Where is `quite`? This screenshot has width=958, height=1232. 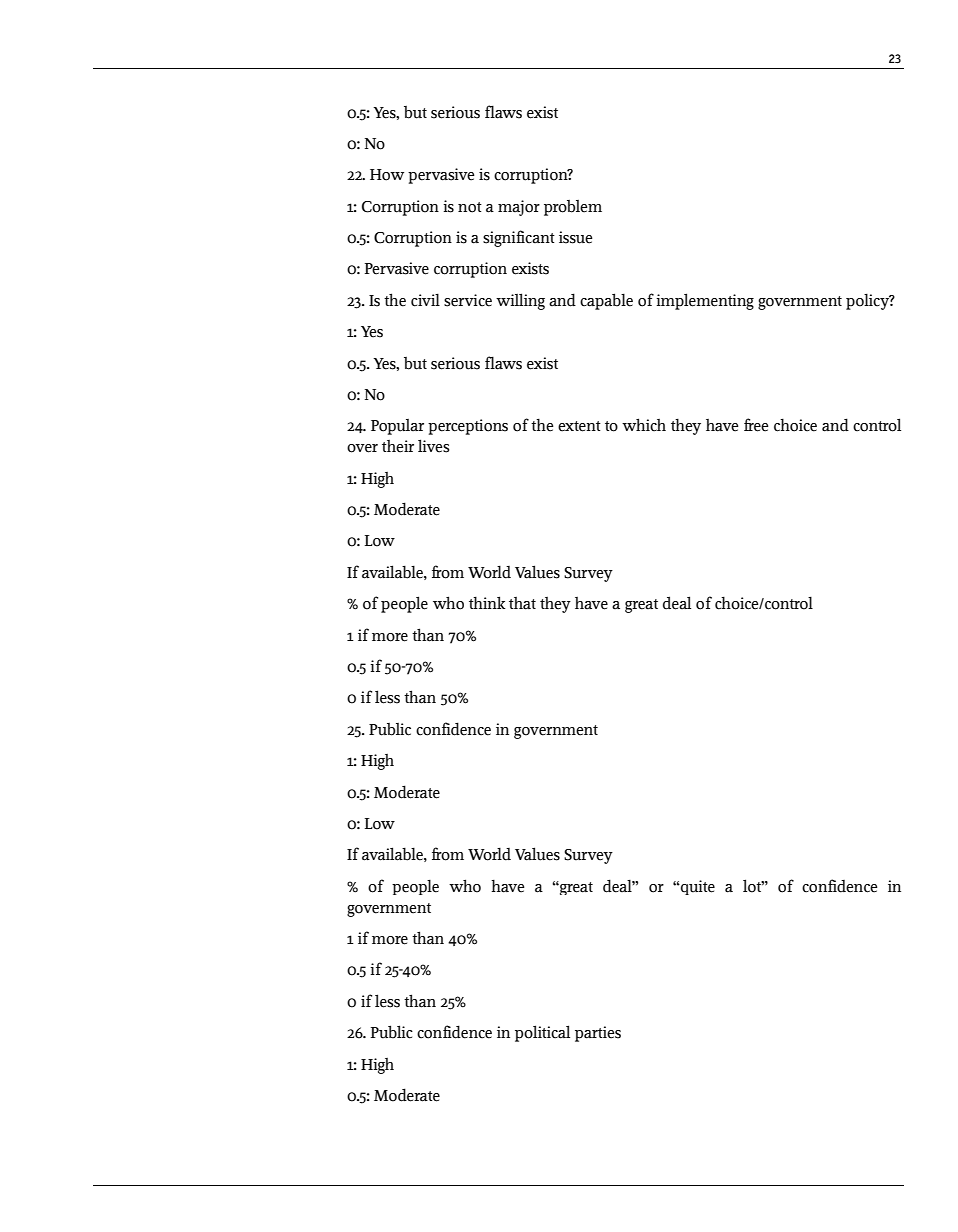
quite is located at coordinates (697, 887).
